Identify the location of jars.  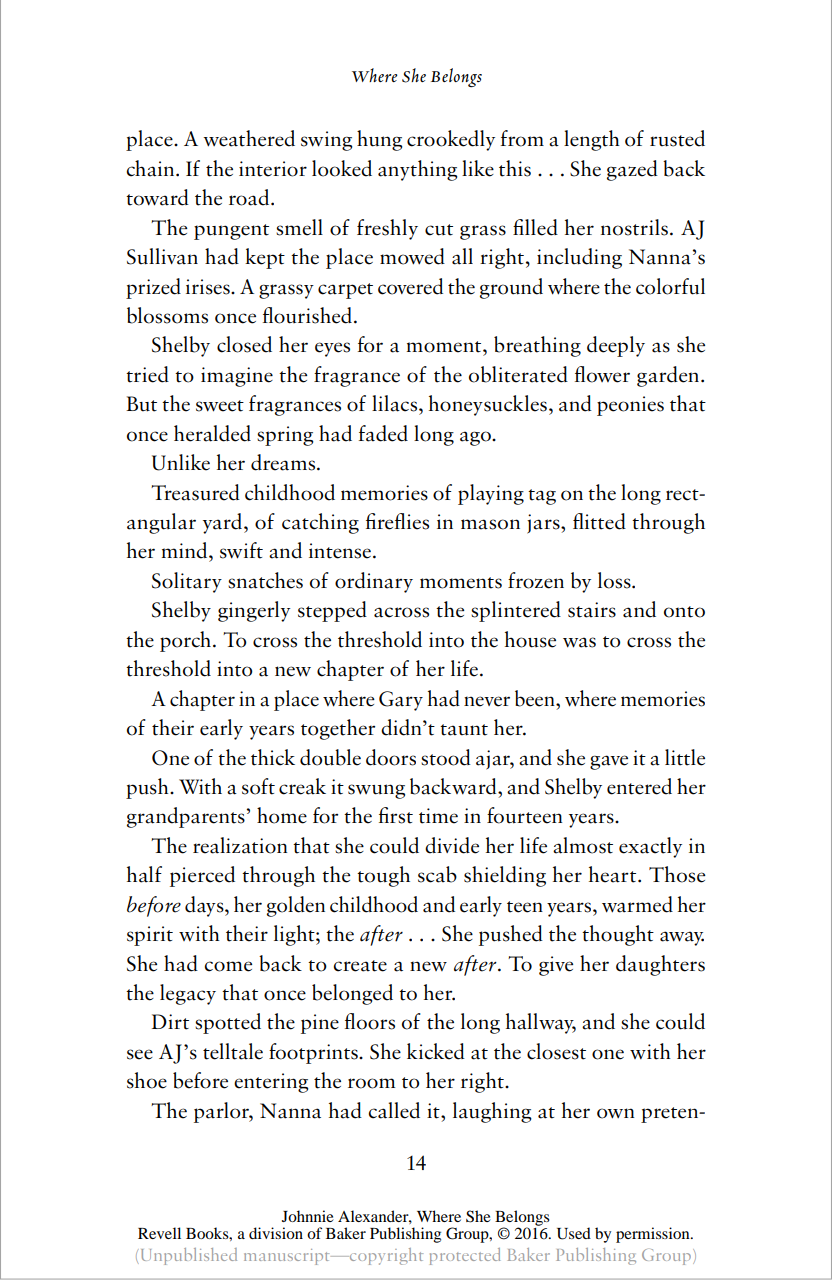
(544, 524).
